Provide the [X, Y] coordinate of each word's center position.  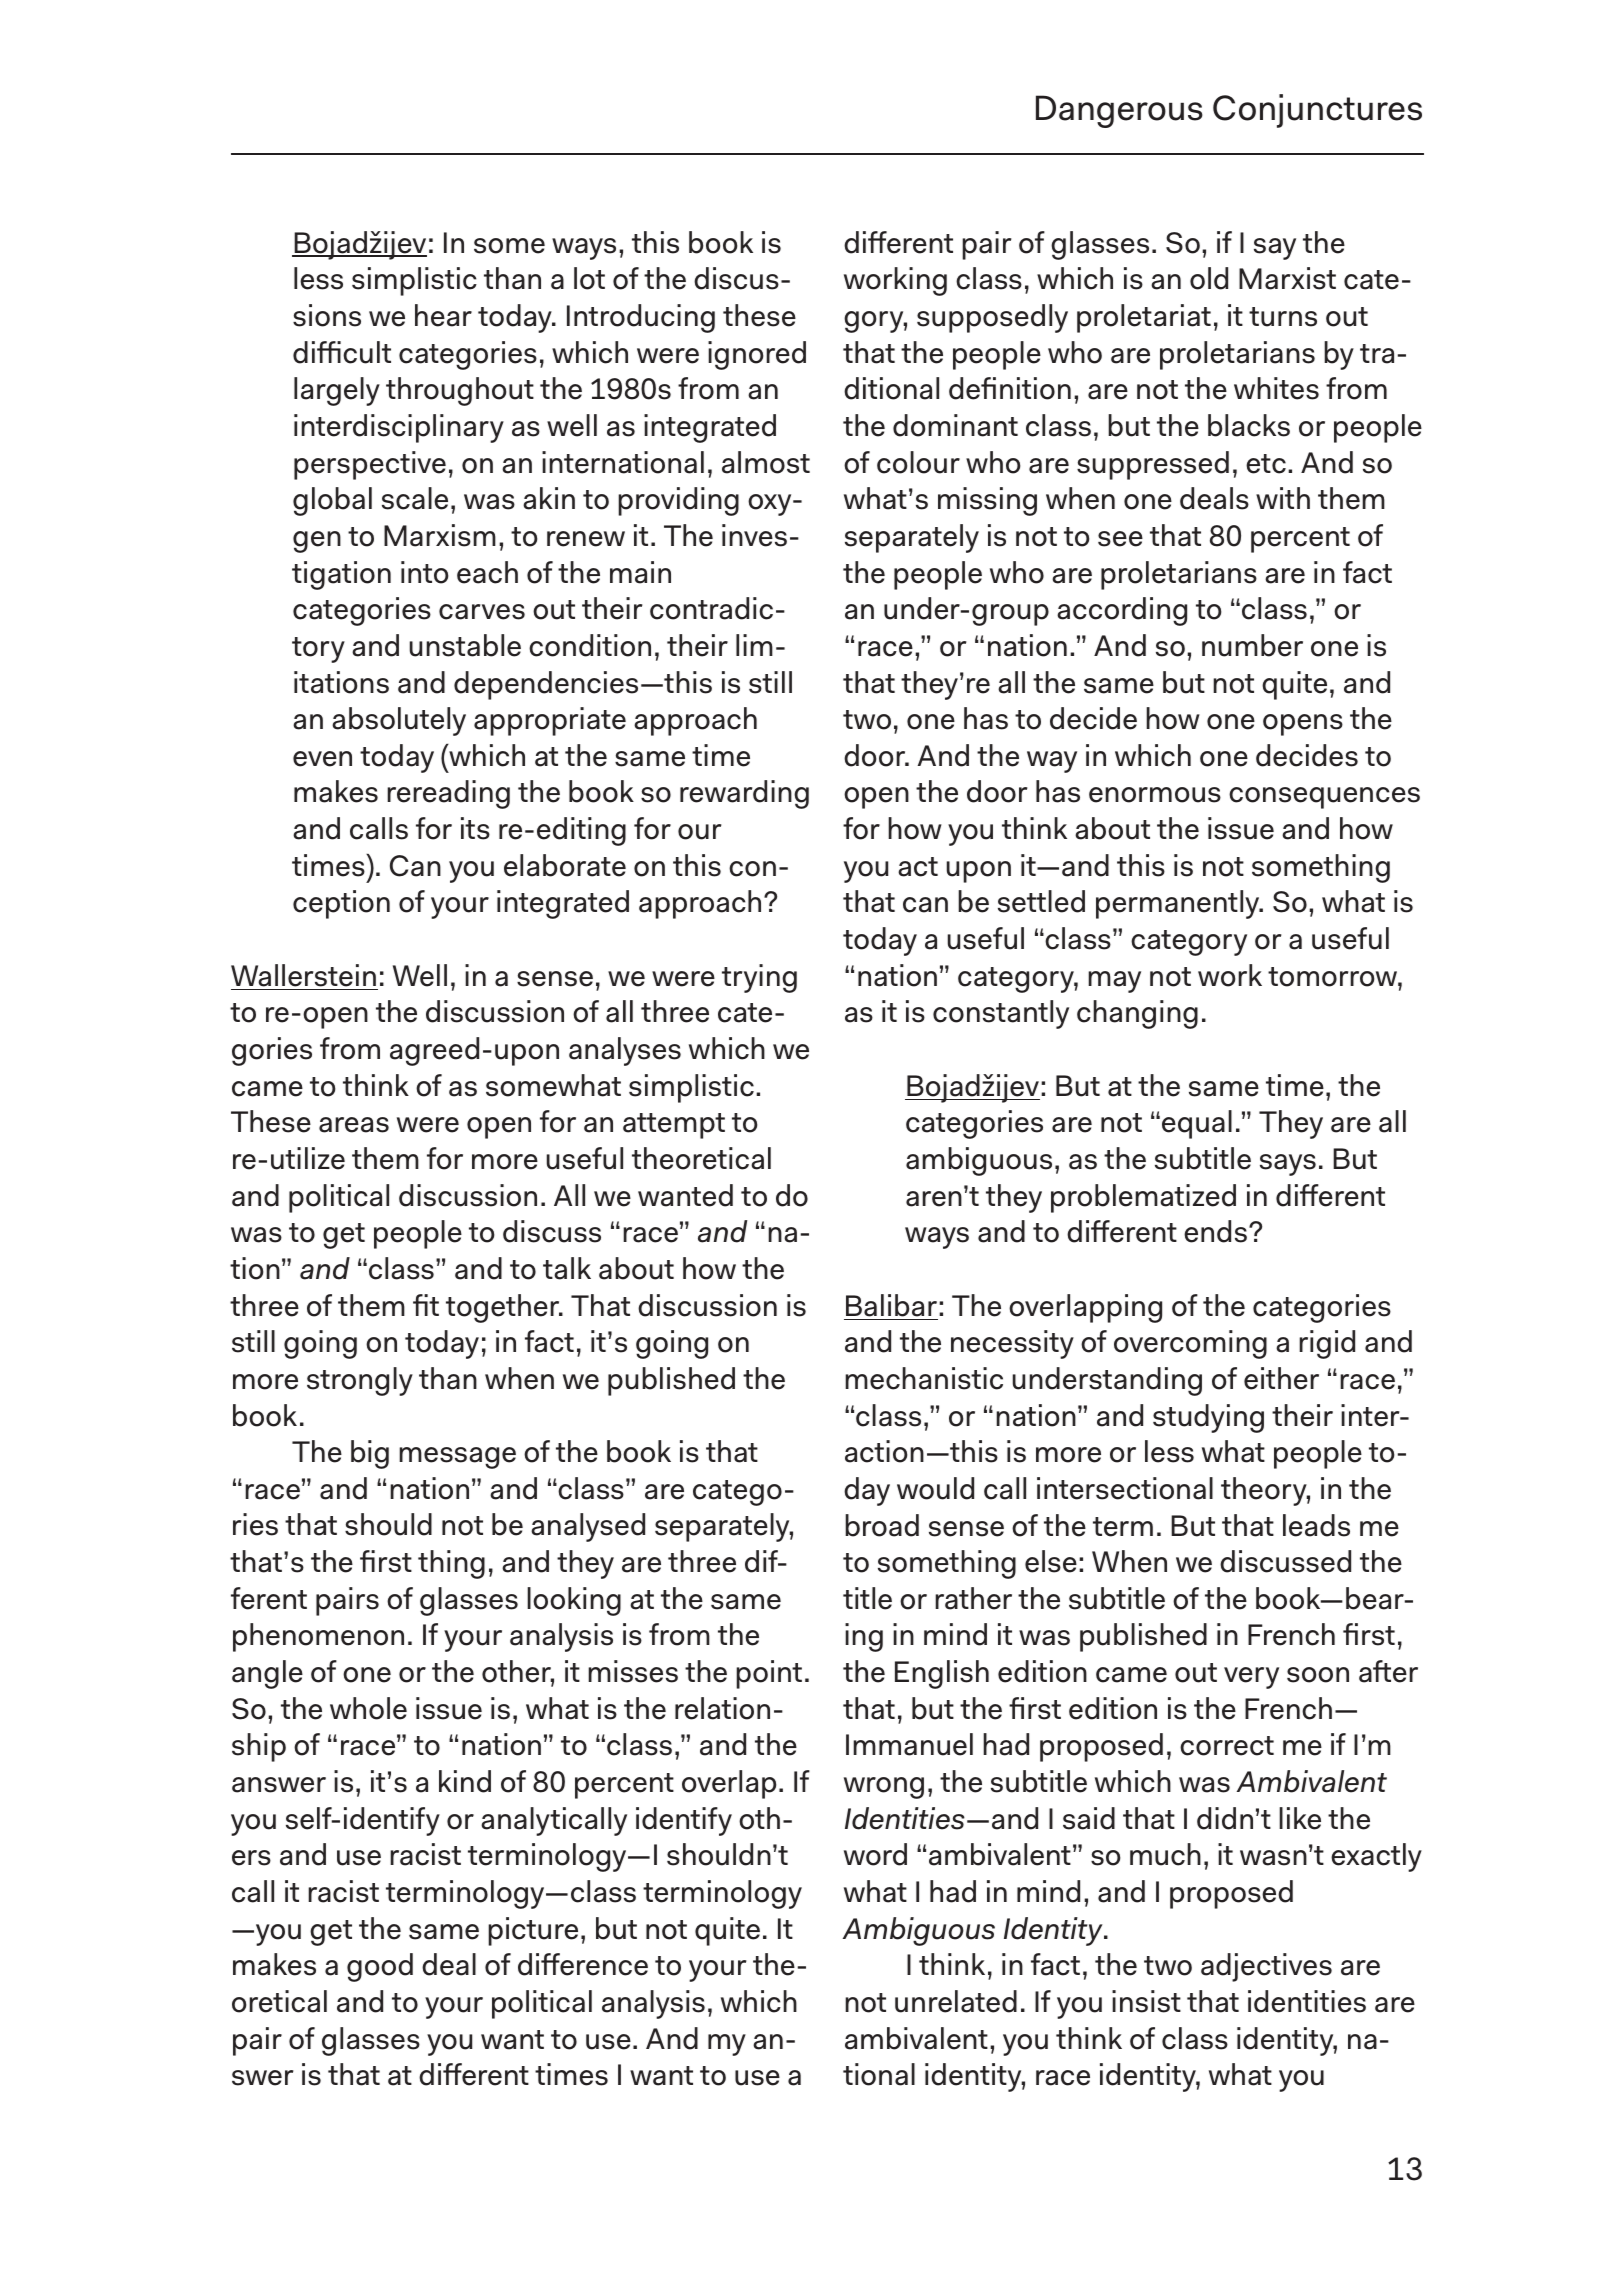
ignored [757, 355]
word [875, 1854]
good [380, 1967]
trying [759, 978]
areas [354, 1125]
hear [443, 315]
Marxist [1287, 278]
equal [1197, 1124]
